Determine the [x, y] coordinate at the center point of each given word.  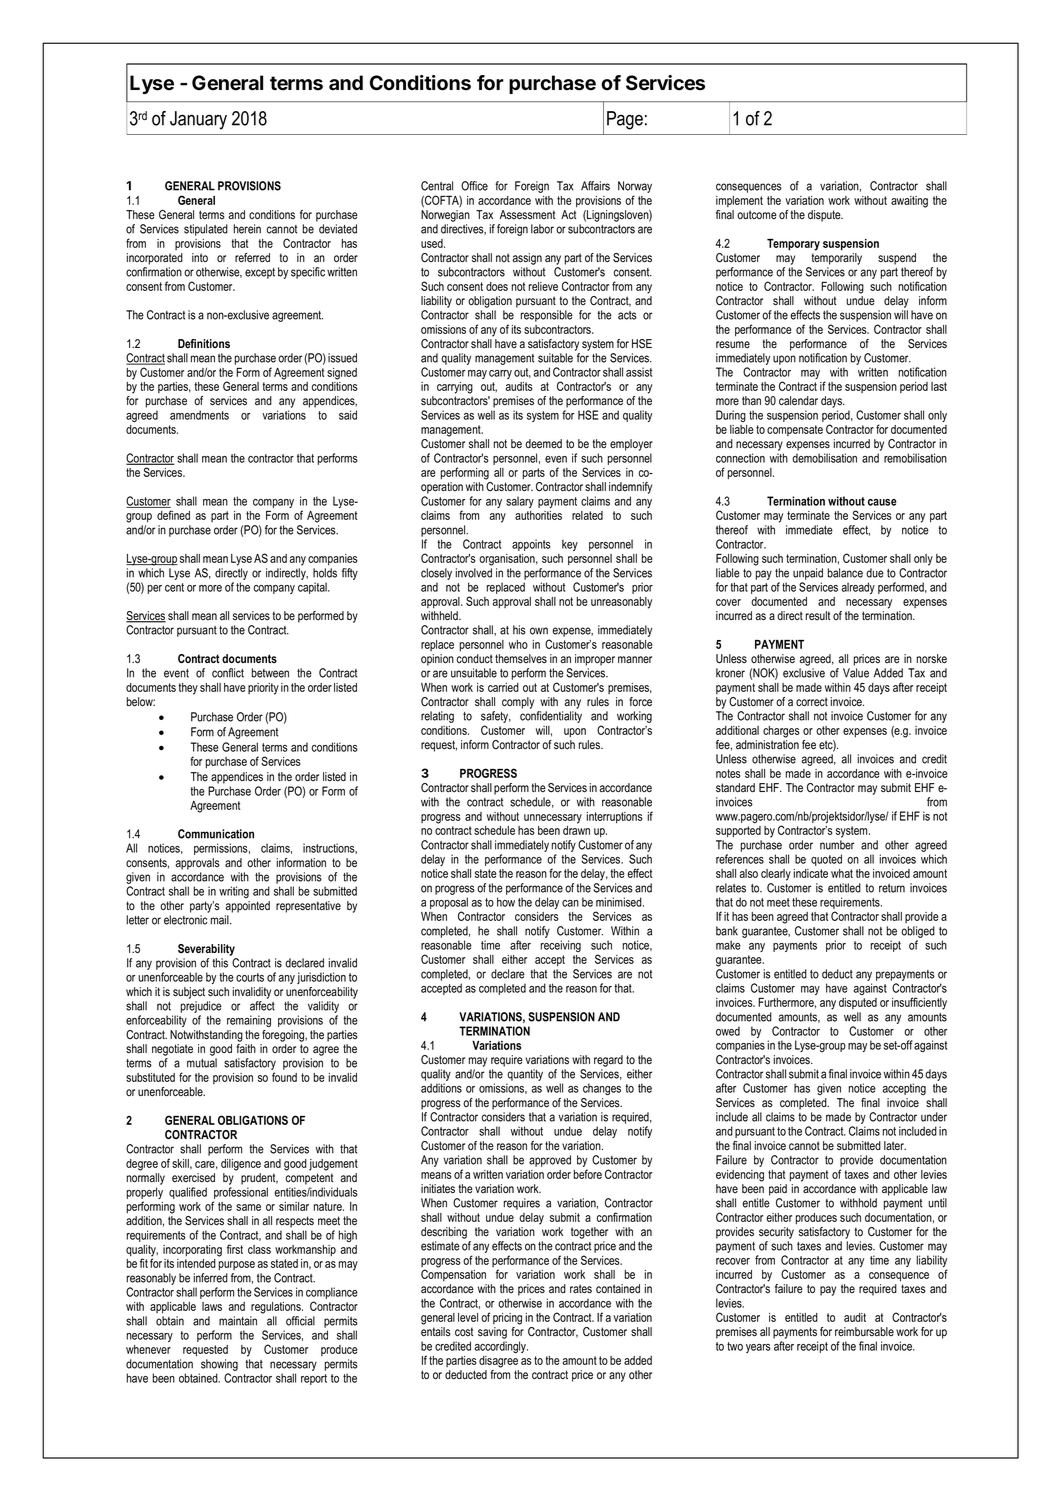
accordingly [501, 1347]
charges [781, 732]
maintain [238, 1321]
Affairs [595, 186]
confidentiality [551, 717]
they [188, 689]
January [198, 120]
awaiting [909, 202]
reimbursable [864, 1332]
